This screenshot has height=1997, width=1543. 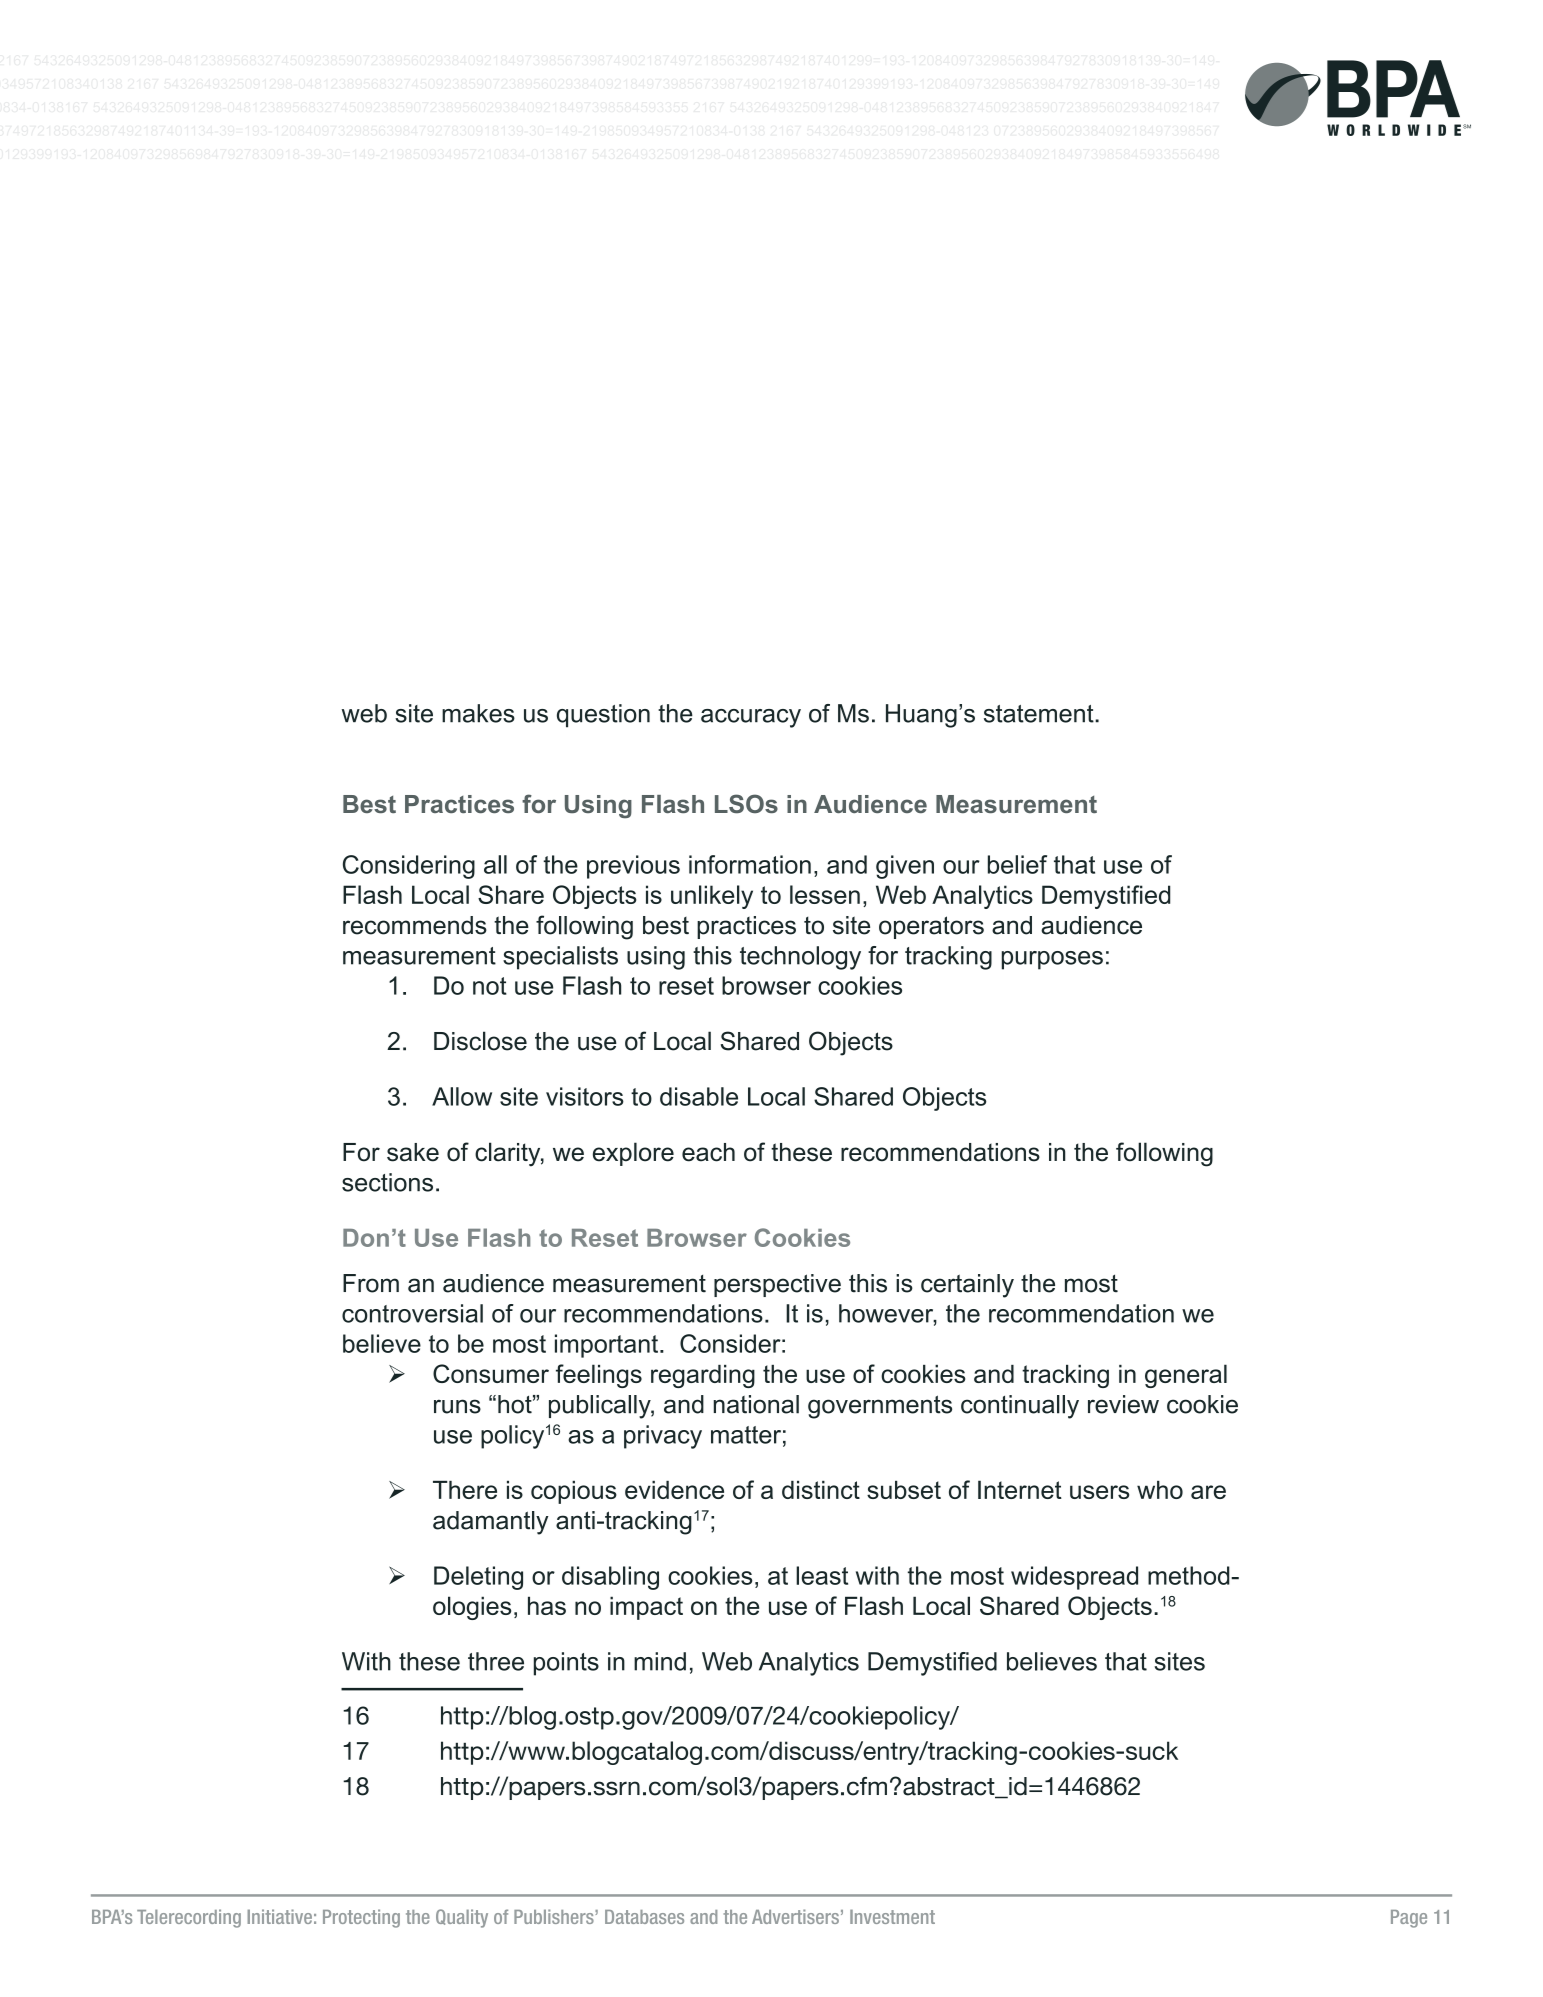 I want to click on accuracy, so click(x=751, y=718).
